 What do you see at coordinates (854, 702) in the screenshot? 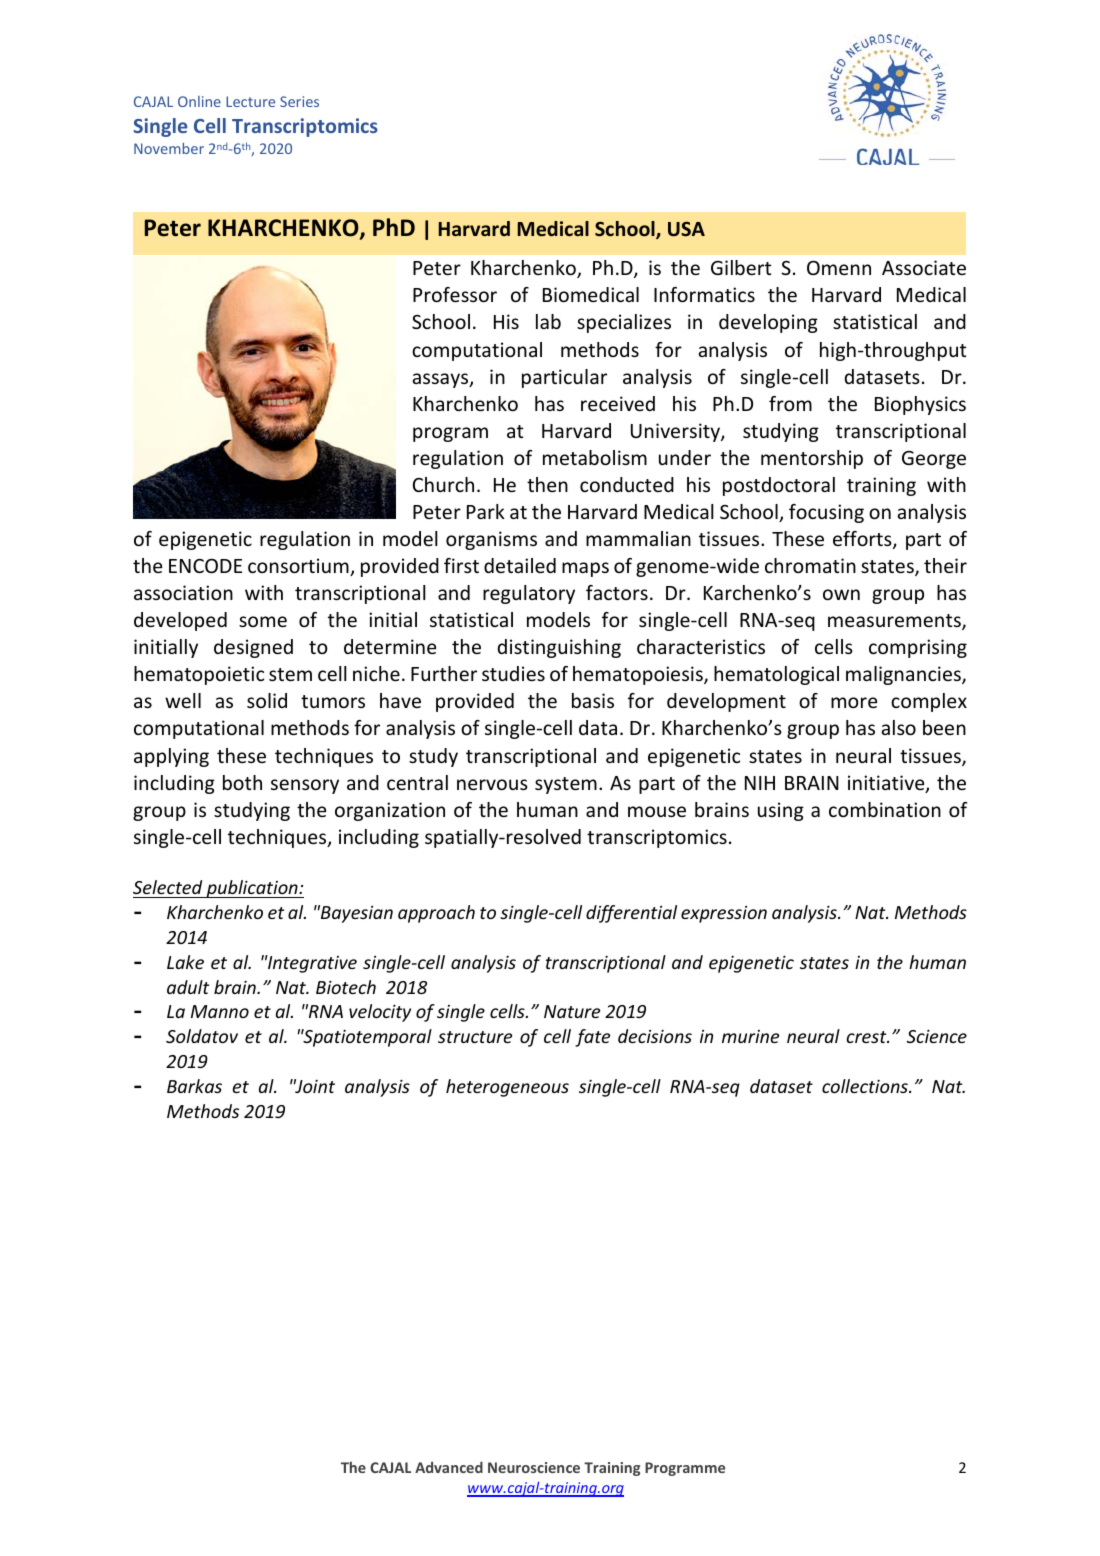
I see `more` at bounding box center [854, 702].
